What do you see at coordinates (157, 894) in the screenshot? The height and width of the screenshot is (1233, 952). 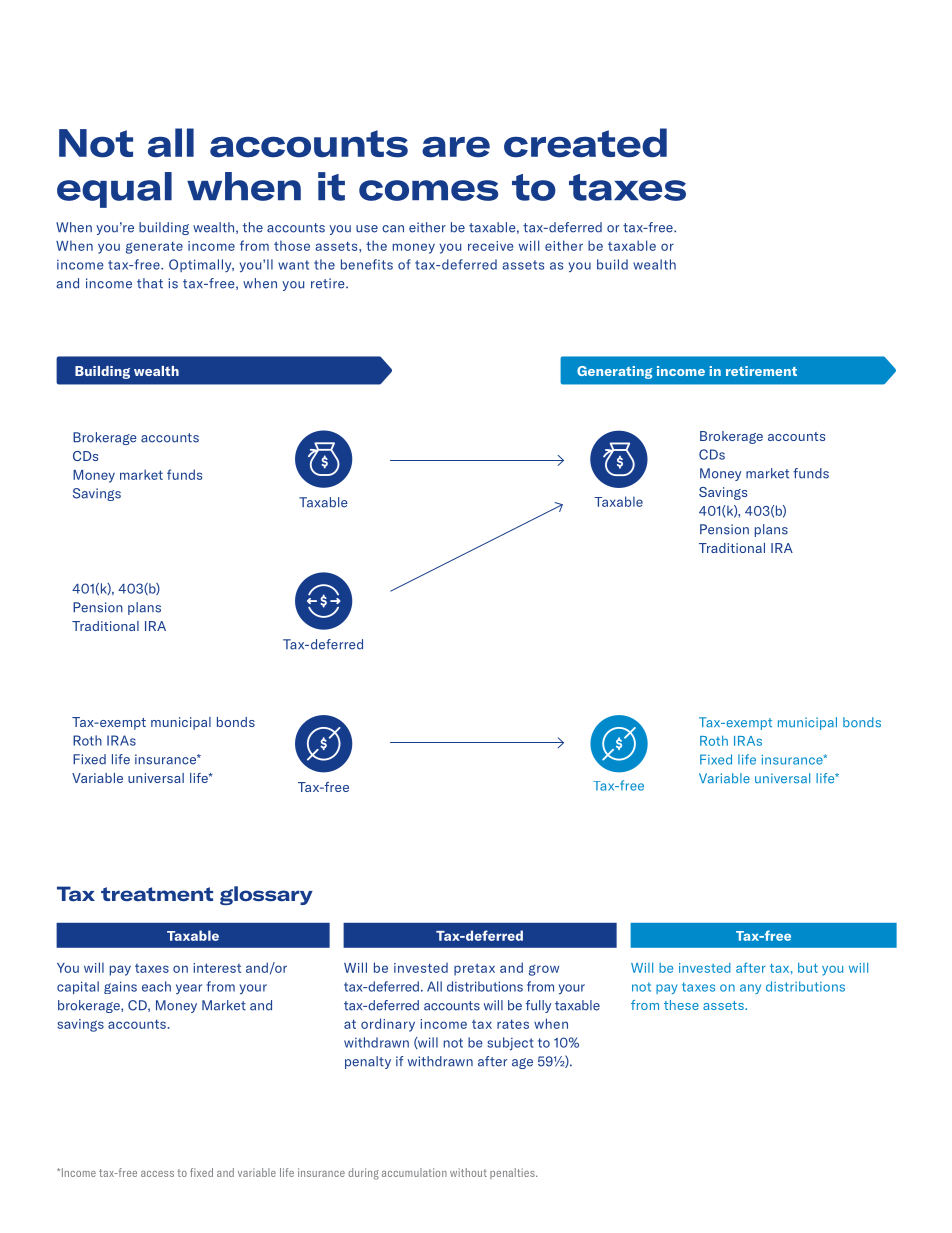 I see `treatment` at bounding box center [157, 894].
